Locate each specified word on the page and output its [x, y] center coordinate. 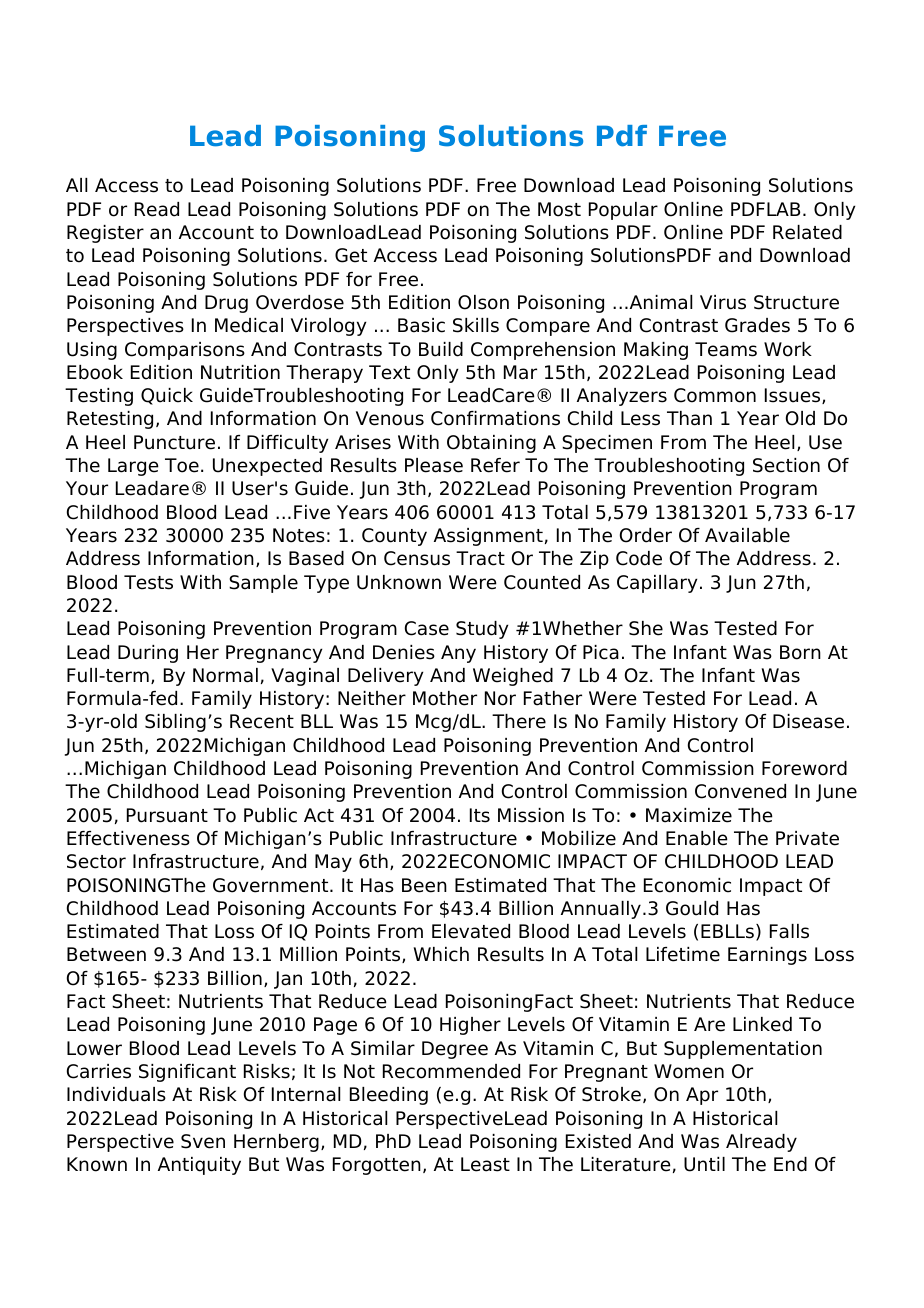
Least [485, 1164]
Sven [203, 1141]
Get [351, 255]
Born [800, 652]
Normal [225, 675]
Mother [445, 698]
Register [105, 234]
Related [807, 232]
